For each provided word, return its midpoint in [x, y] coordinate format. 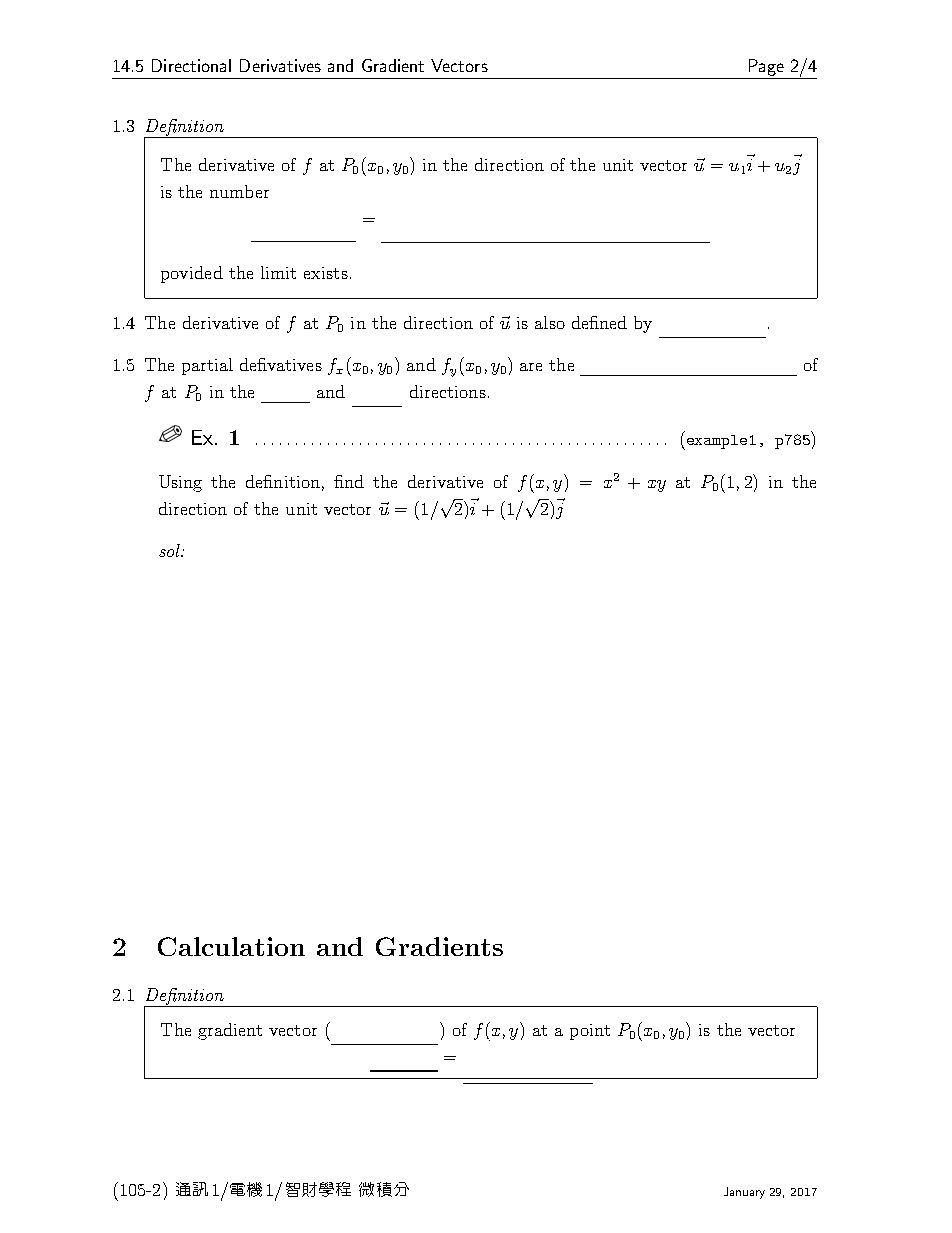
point [590, 1032]
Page [766, 67]
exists [326, 273]
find [349, 481]
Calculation [231, 946]
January [744, 1193]
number [239, 191]
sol [170, 550]
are [531, 367]
